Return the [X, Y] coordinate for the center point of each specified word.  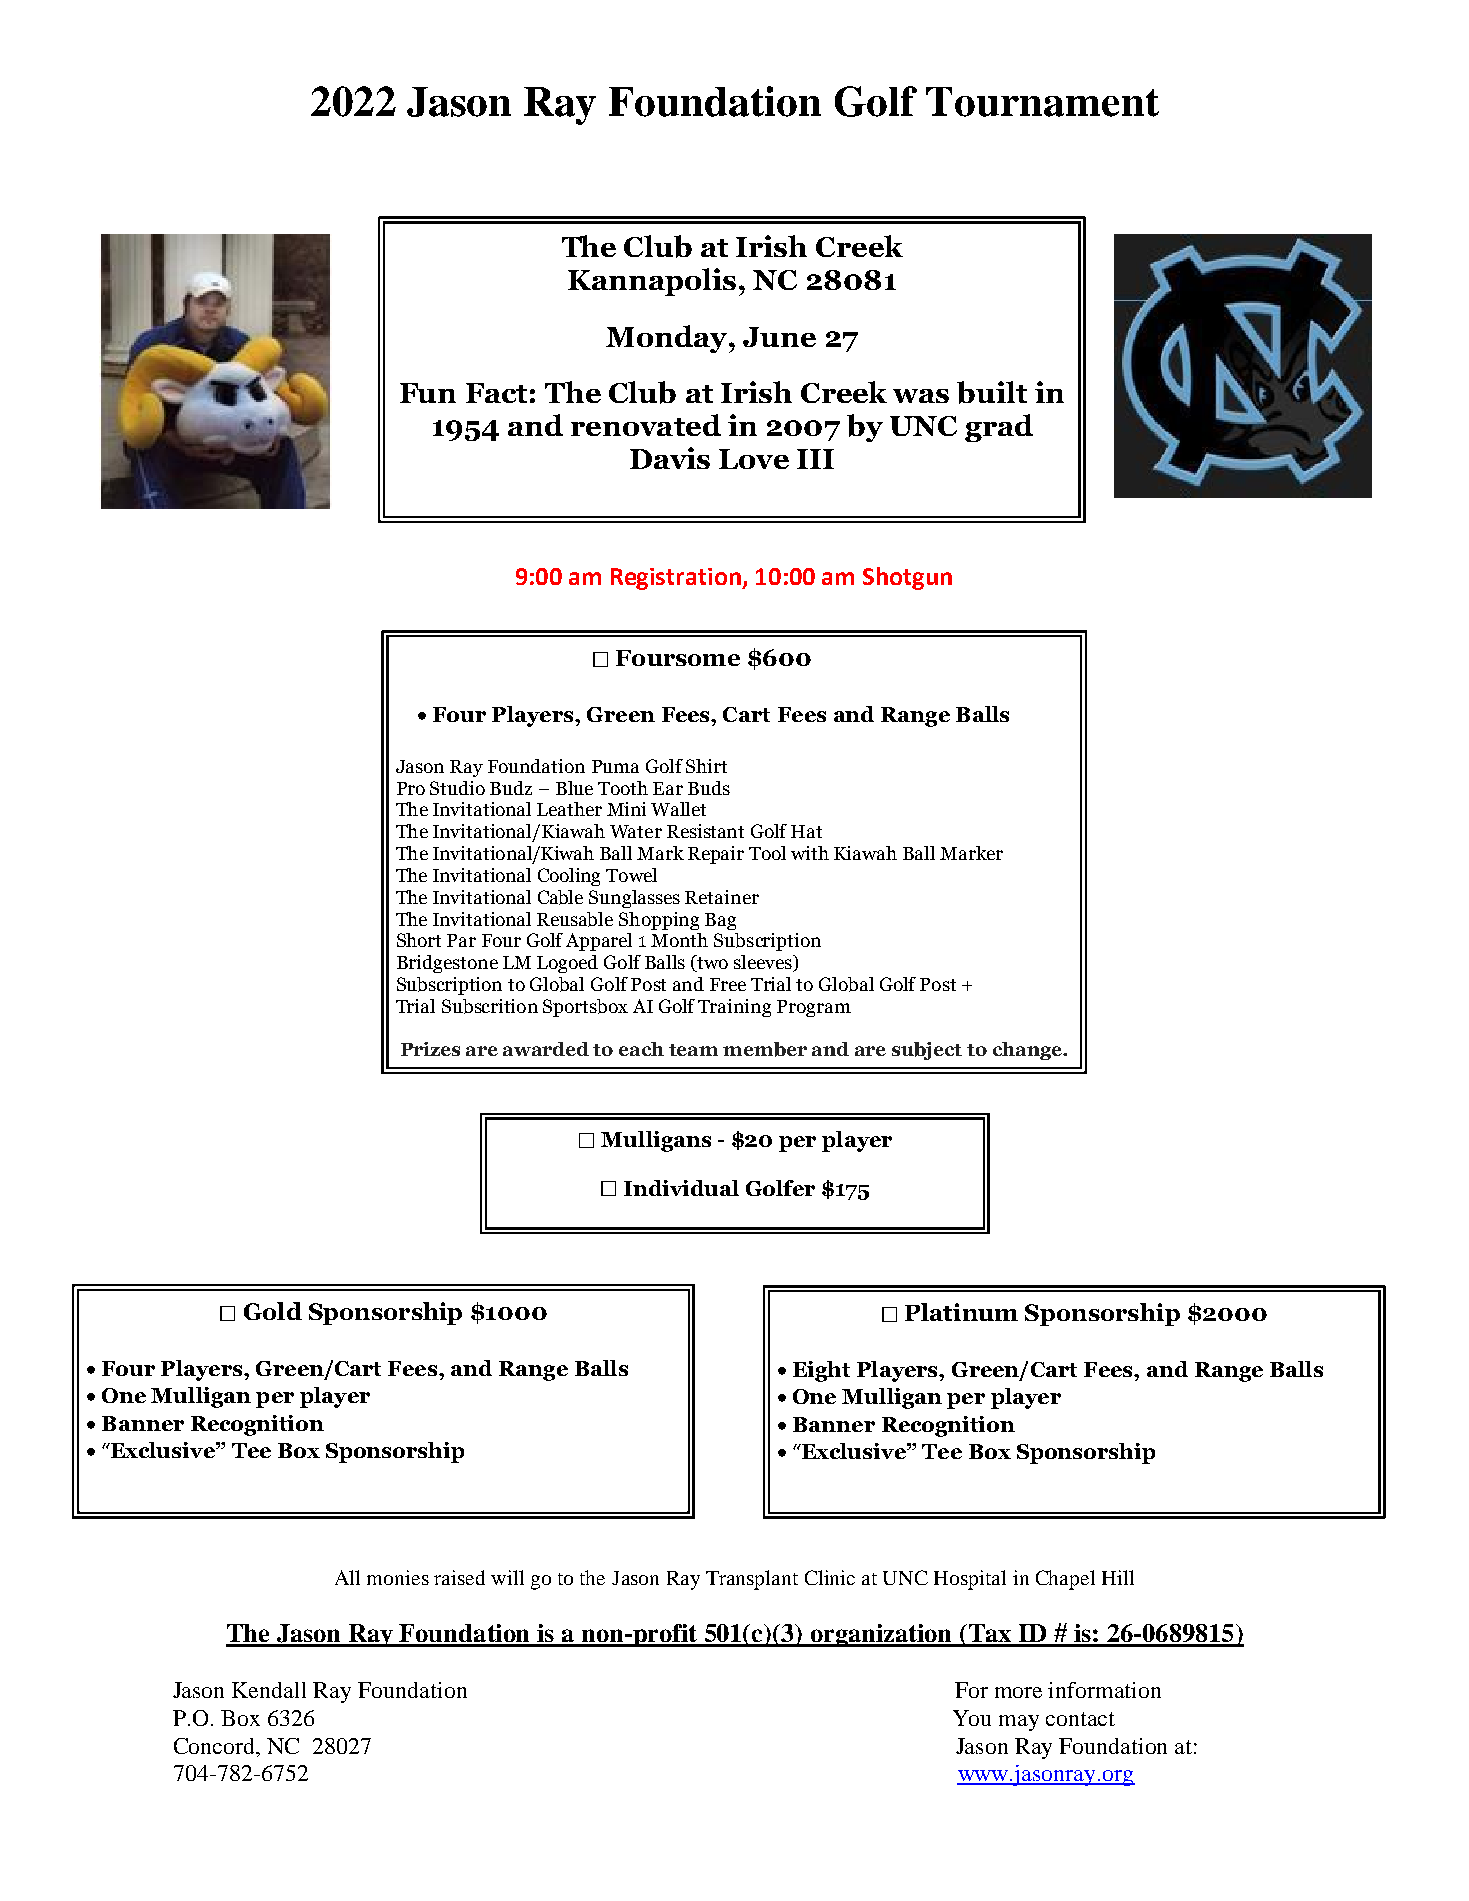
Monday [668, 339]
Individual [681, 1188]
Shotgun [907, 578]
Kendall [269, 1690]
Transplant [752, 1580]
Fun [428, 393]
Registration [677, 579]
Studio [457, 788]
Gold [273, 1311]
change [1028, 1051]
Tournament [1042, 102]
